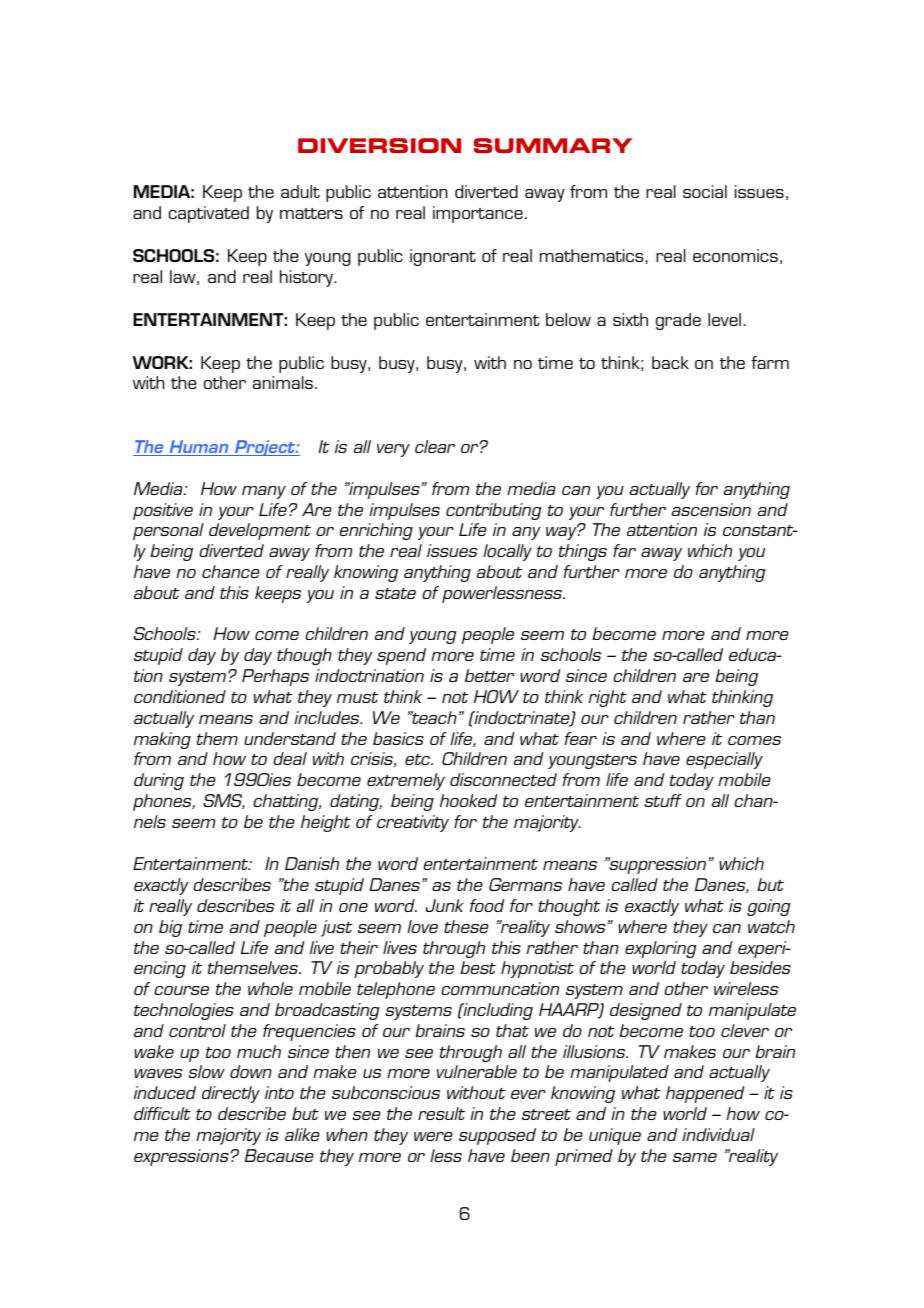  Describe the element at coordinates (478, 214) in the screenshot. I see `importance` at that location.
